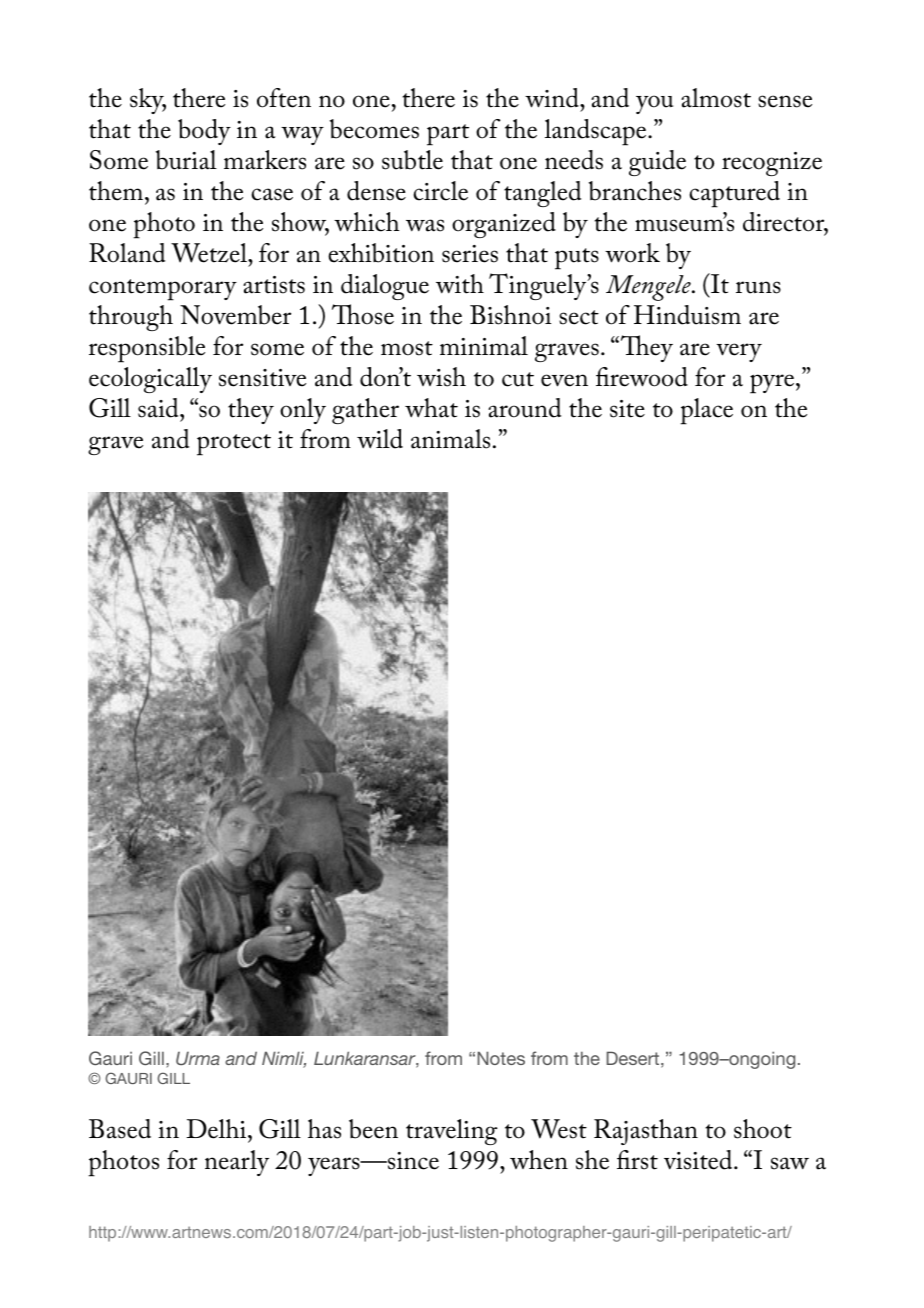  Describe the element at coordinates (217, 1129) in the screenshot. I see `Delhi` at that location.
